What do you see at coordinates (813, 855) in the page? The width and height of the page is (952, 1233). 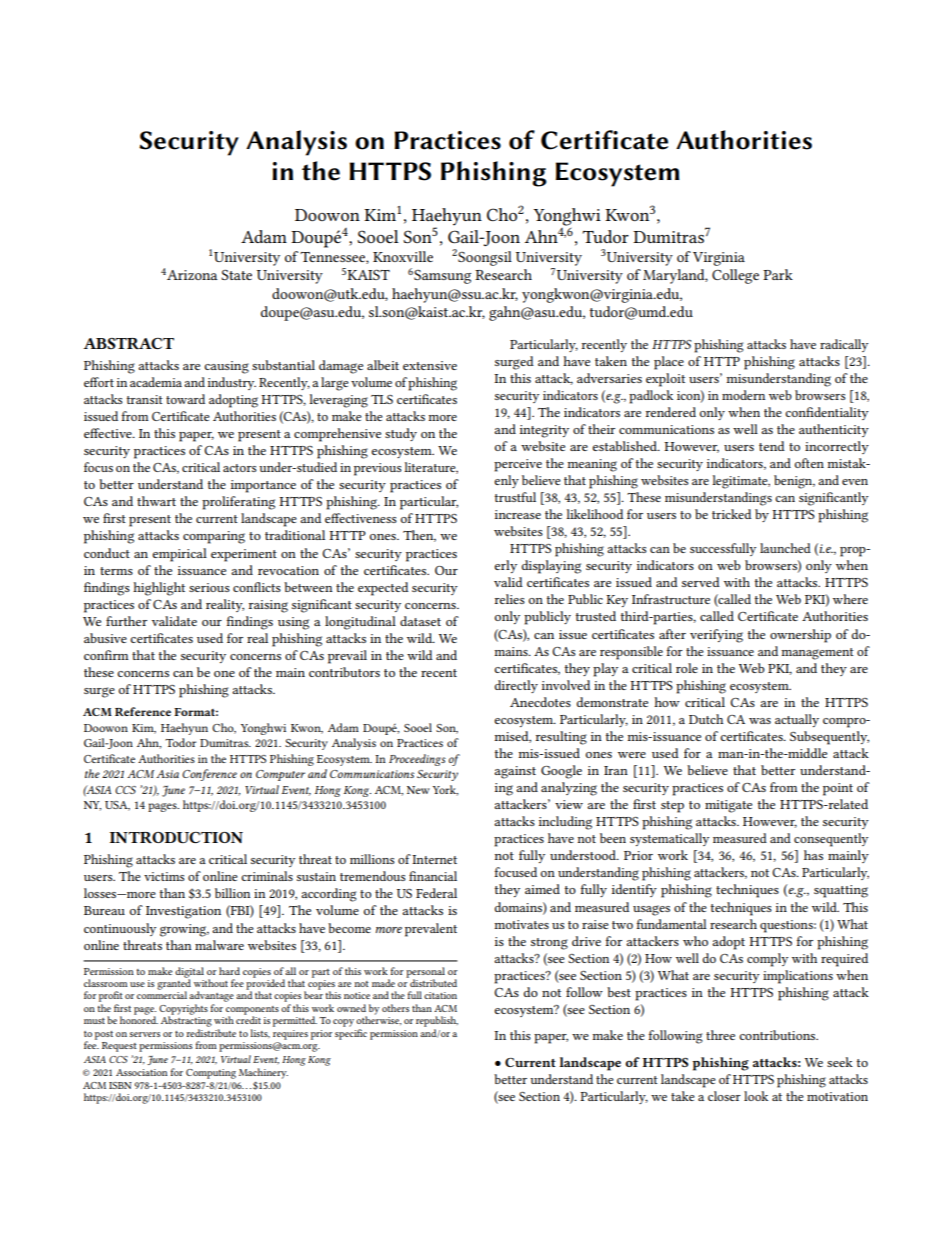 I see `has` at bounding box center [813, 855].
